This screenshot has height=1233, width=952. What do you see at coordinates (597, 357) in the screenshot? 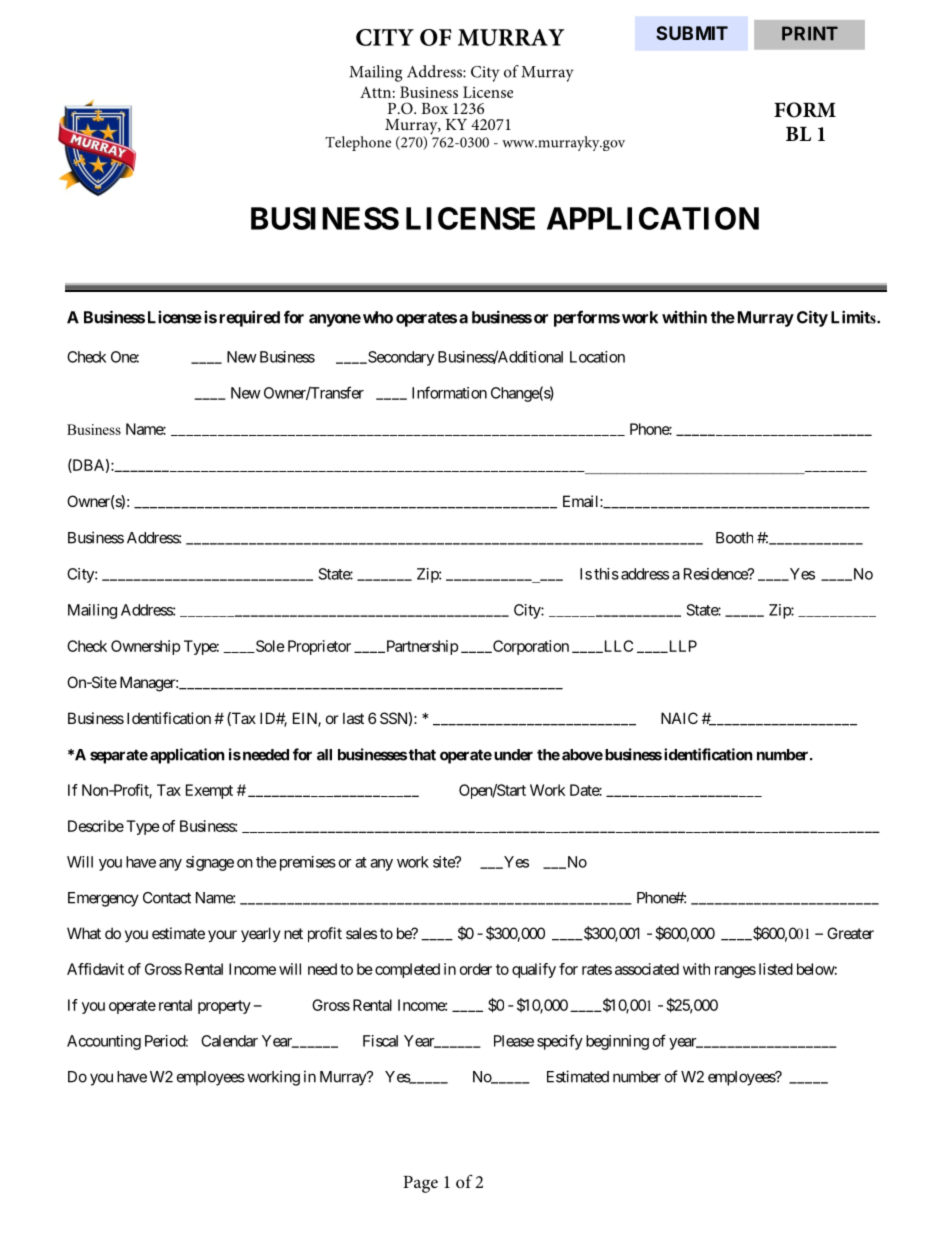
I see `Location` at bounding box center [597, 357].
